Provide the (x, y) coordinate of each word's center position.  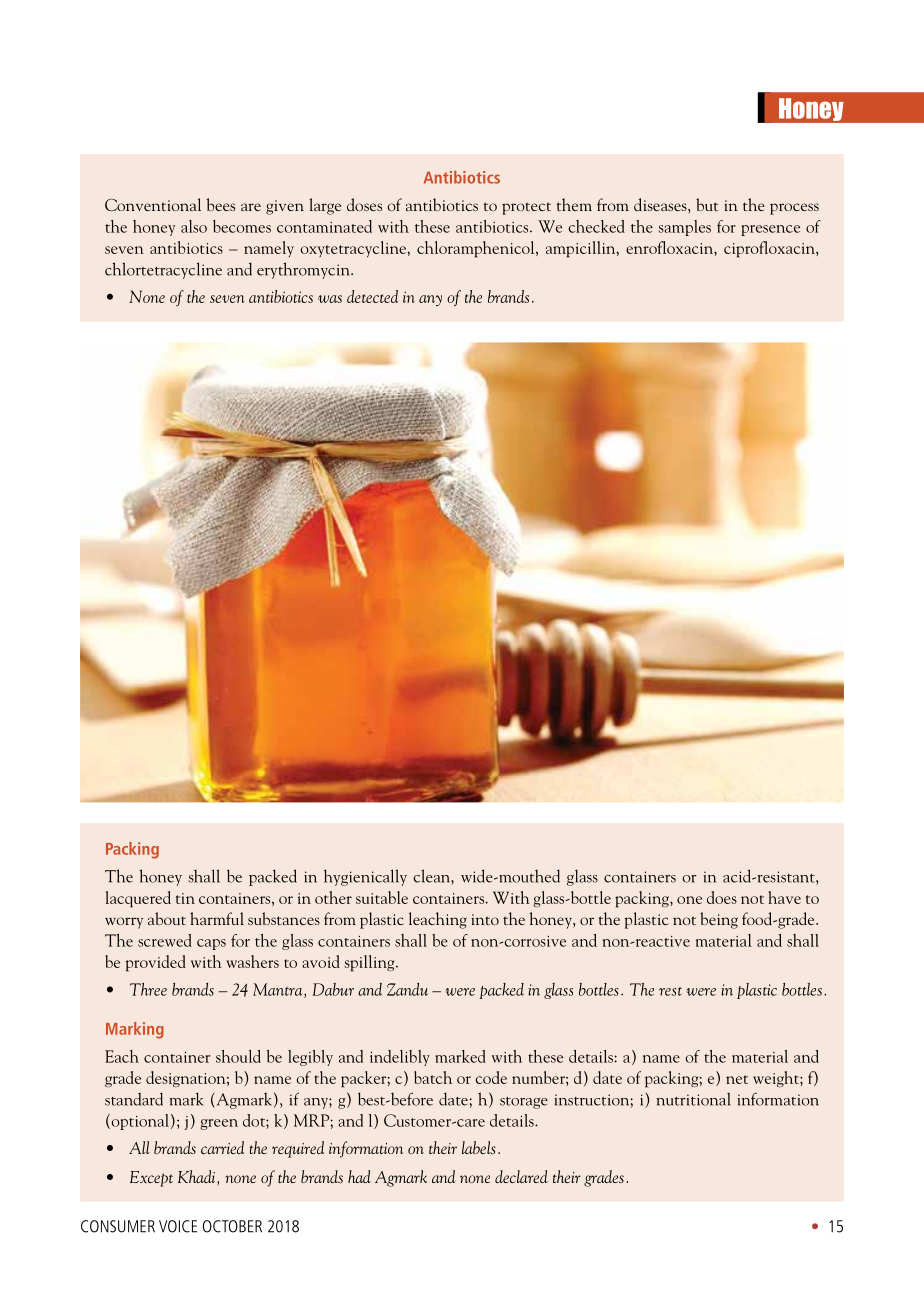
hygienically (365, 877)
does (722, 897)
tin (185, 898)
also (194, 226)
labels (479, 1147)
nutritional (693, 1099)
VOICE (178, 1226)
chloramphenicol (477, 249)
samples (685, 228)
